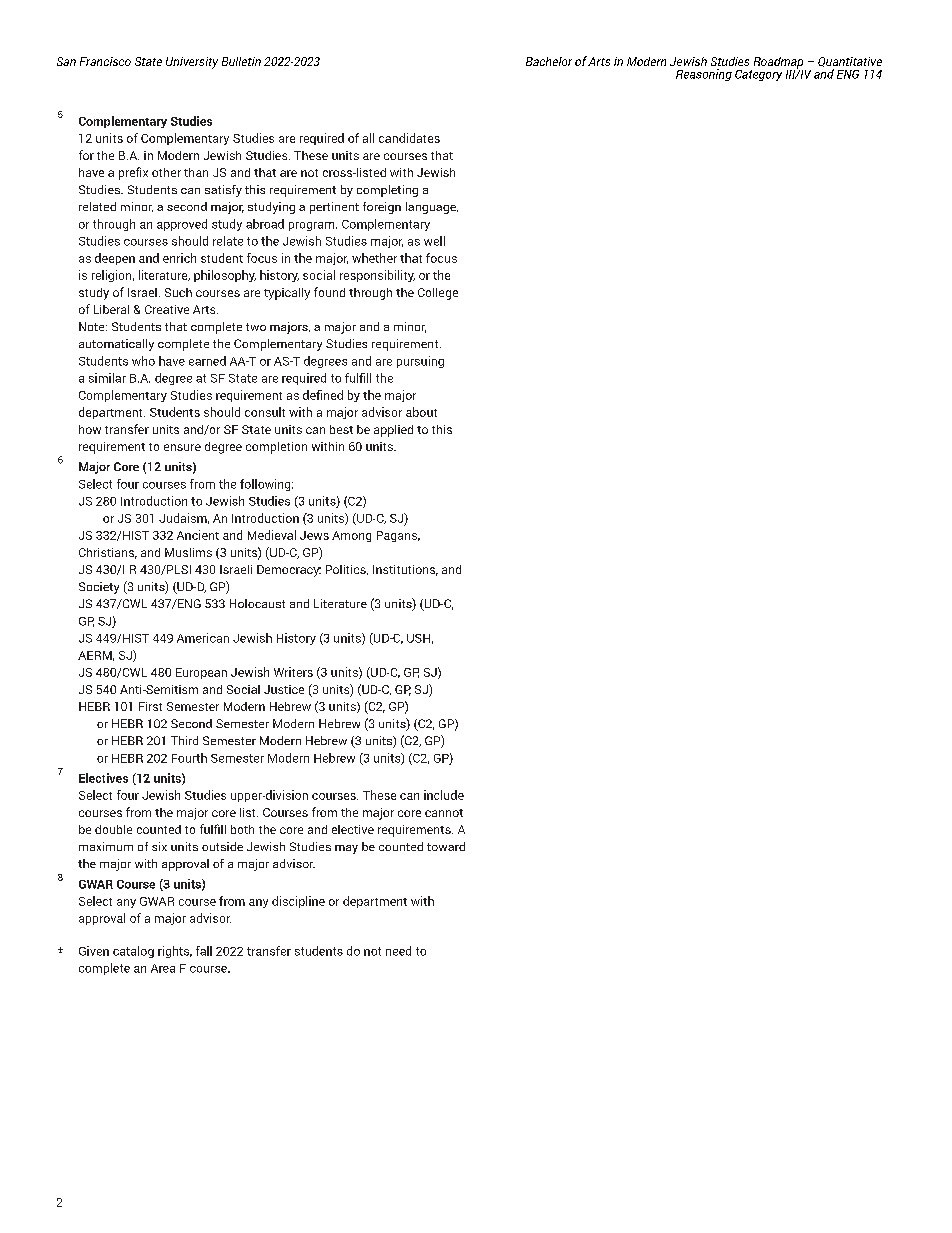  What do you see at coordinates (398, 536) in the page?
I see `Pagans` at bounding box center [398, 536].
